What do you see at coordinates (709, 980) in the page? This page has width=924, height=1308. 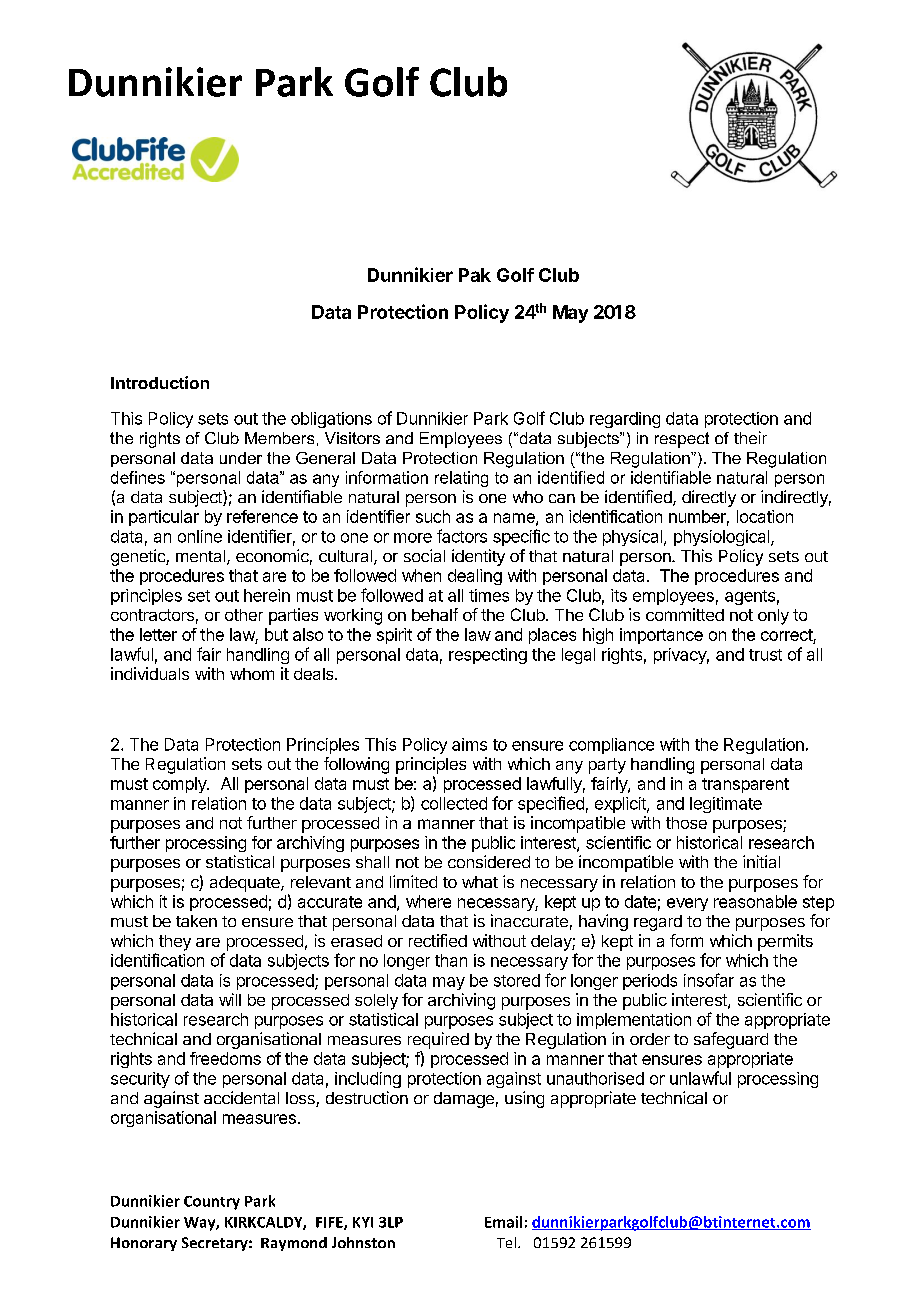 I see `insofar` at bounding box center [709, 980].
